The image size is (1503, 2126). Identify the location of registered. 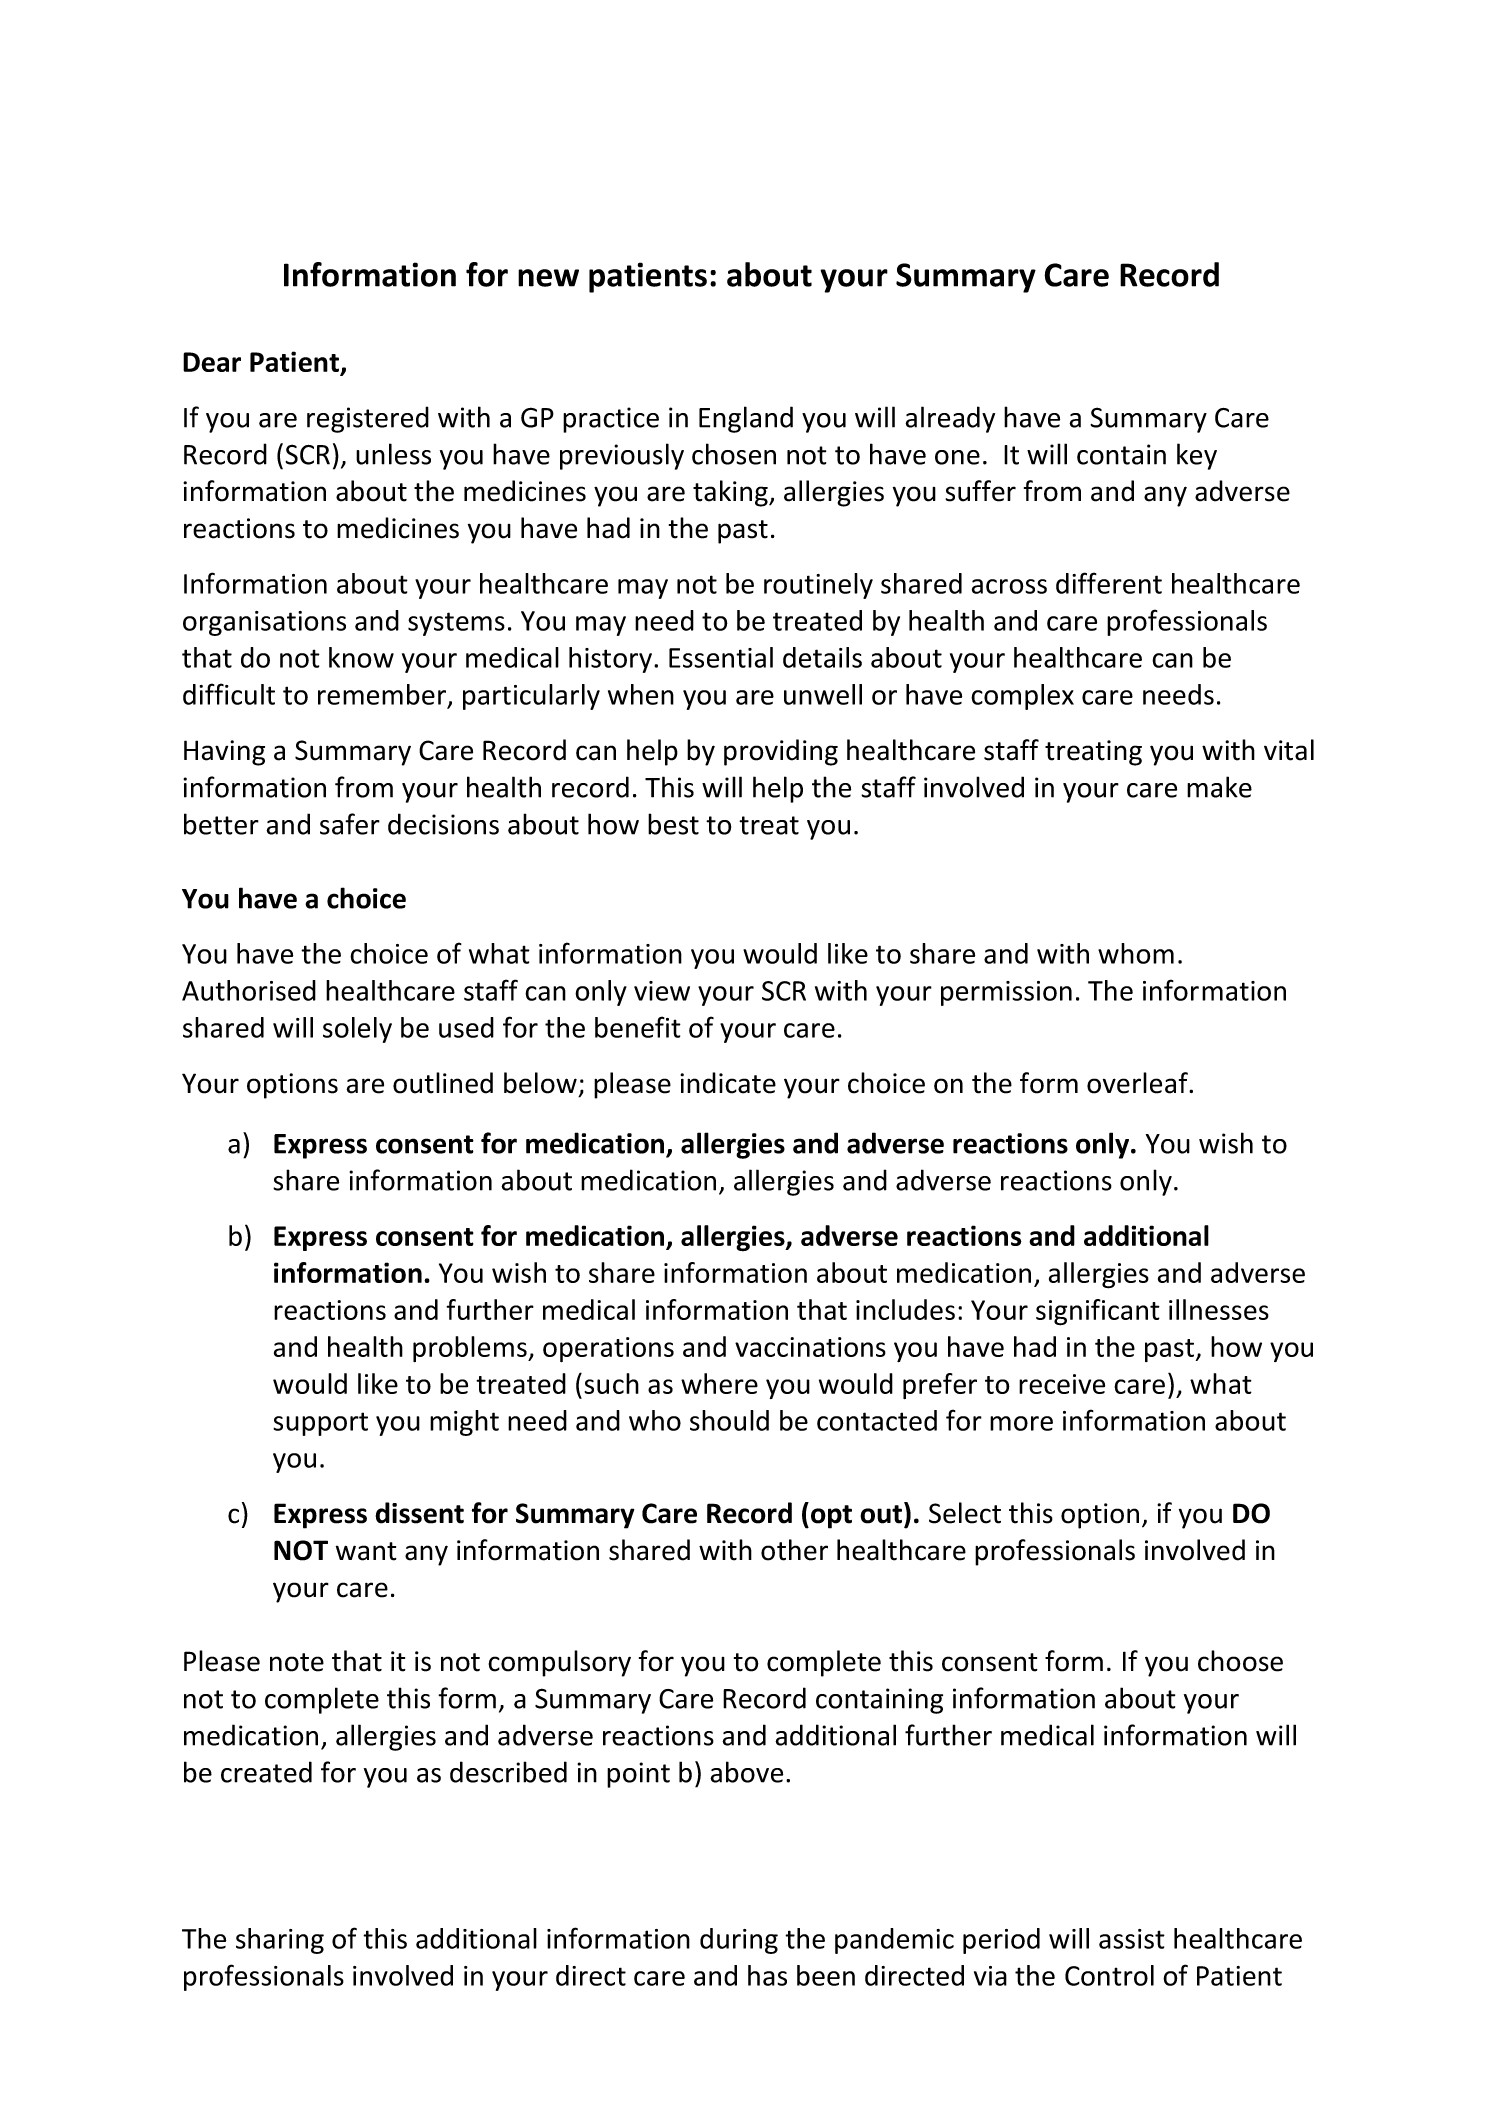
(368, 419).
